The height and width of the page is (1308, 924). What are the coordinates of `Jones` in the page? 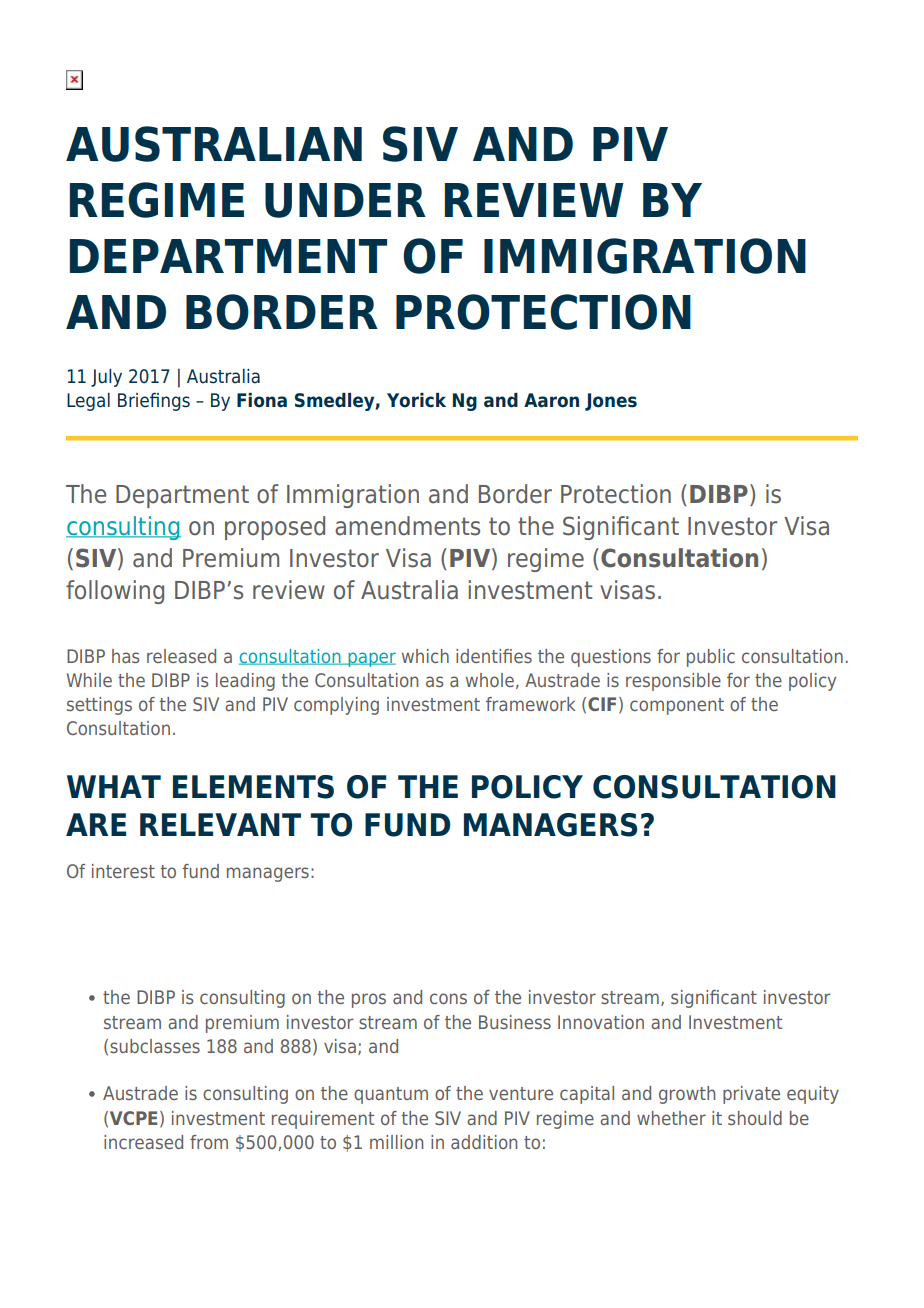 It's located at (611, 402).
